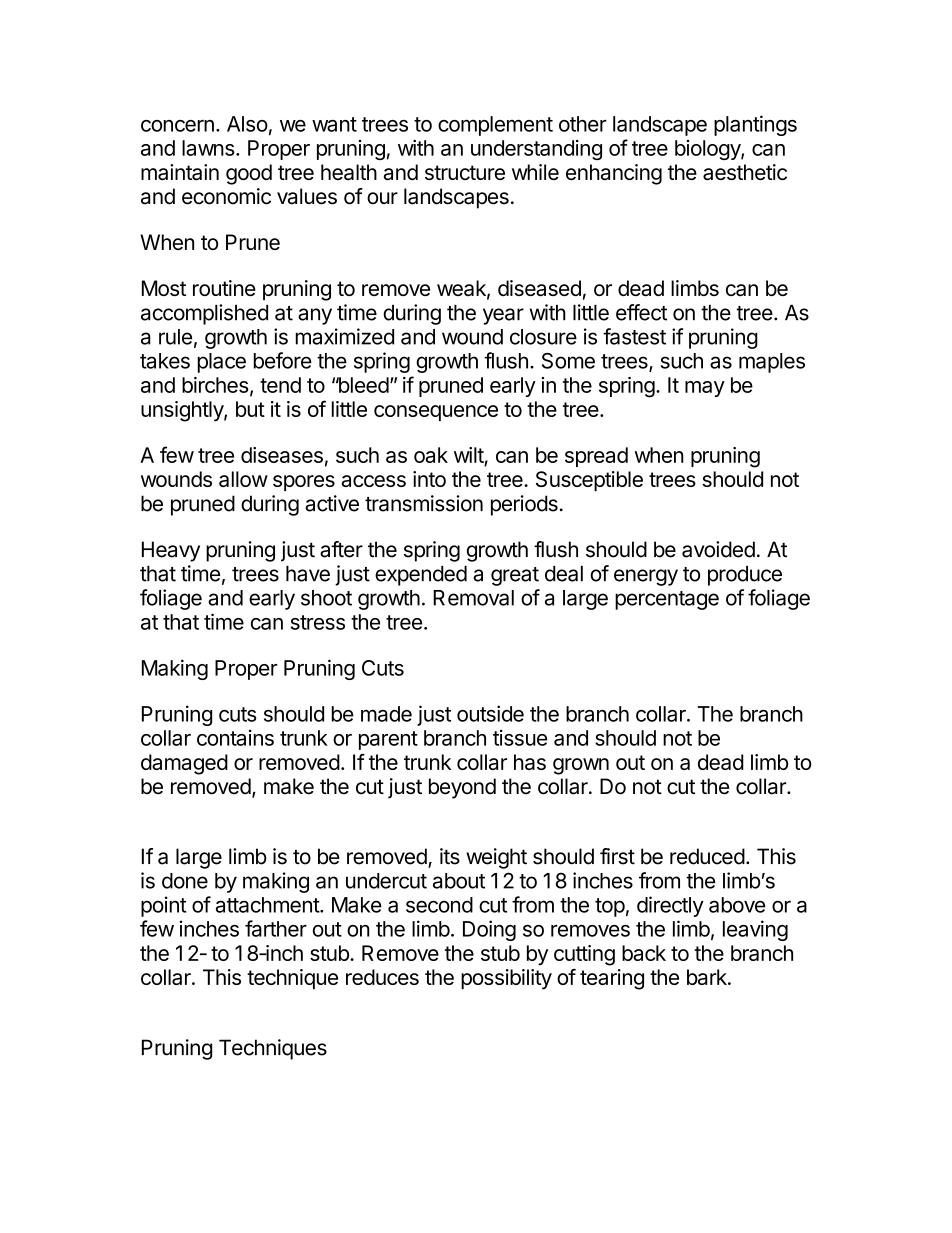  Describe the element at coordinates (705, 389) in the screenshot. I see `may` at that location.
